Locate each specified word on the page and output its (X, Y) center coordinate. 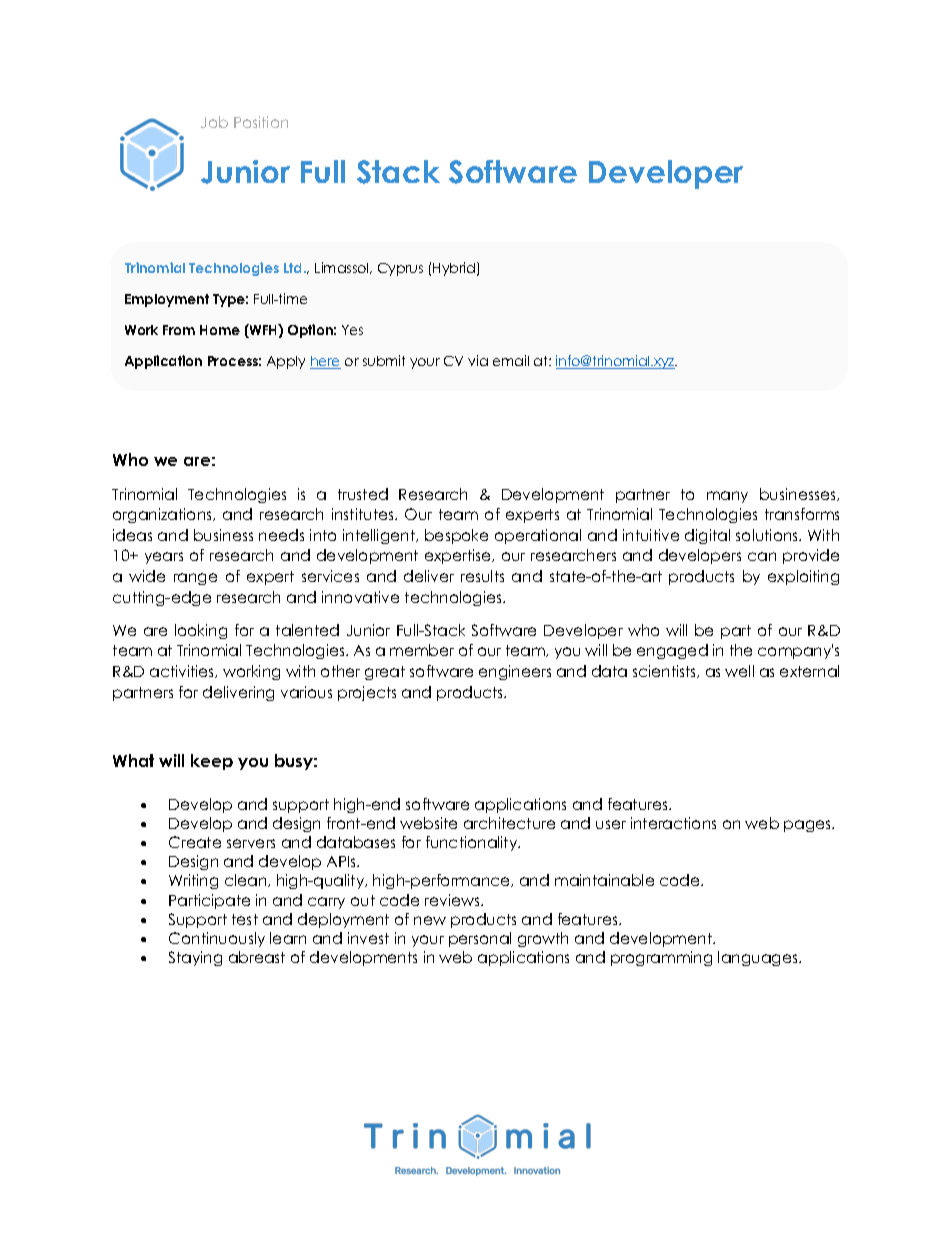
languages (759, 958)
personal (480, 939)
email (511, 360)
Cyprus (400, 269)
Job (214, 122)
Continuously (217, 939)
